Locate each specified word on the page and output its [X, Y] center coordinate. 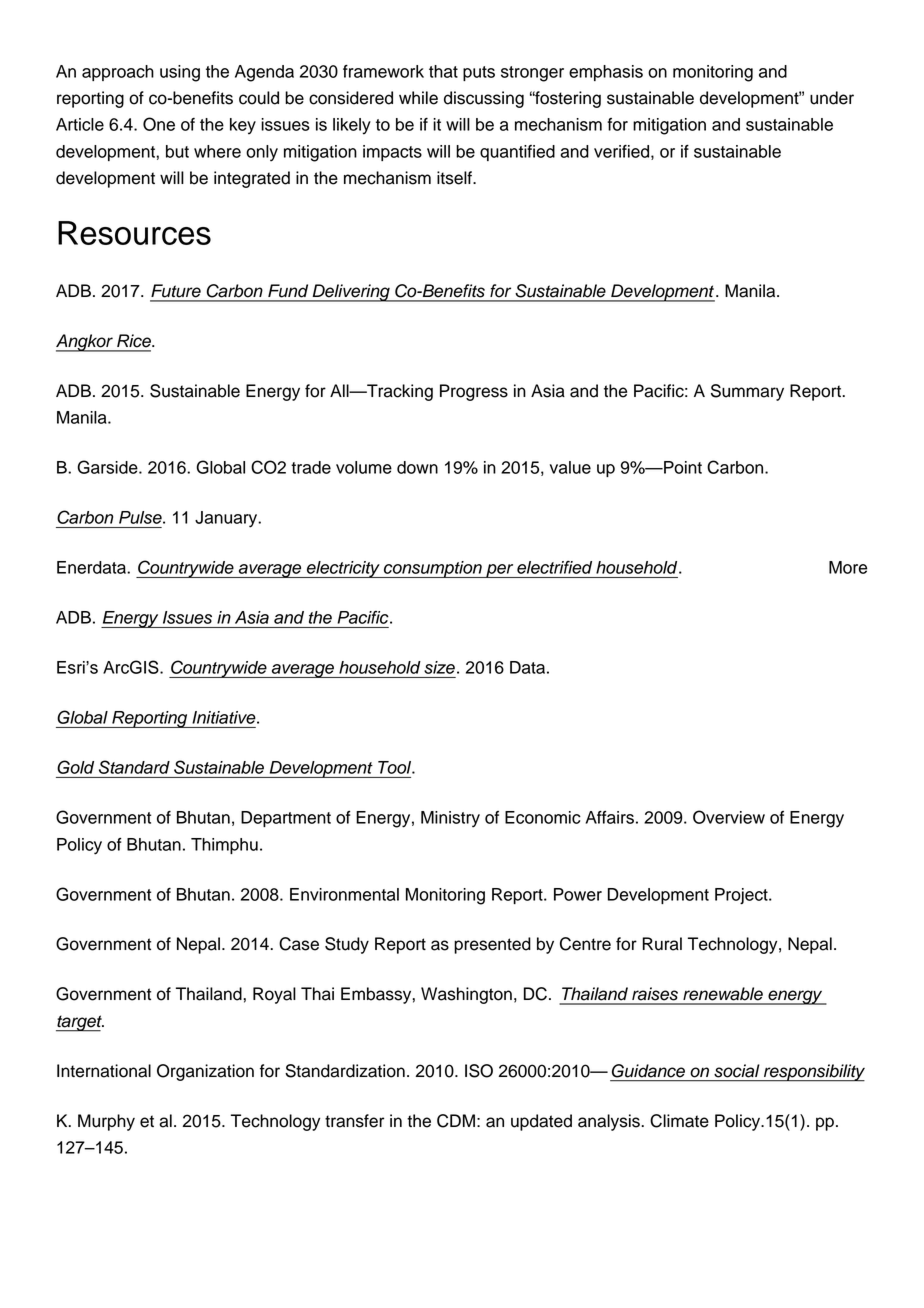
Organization [205, 1072]
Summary [747, 392]
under [832, 98]
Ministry [450, 819]
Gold [75, 767]
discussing [484, 99]
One [159, 124]
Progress [474, 392]
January [227, 519]
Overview [729, 817]
